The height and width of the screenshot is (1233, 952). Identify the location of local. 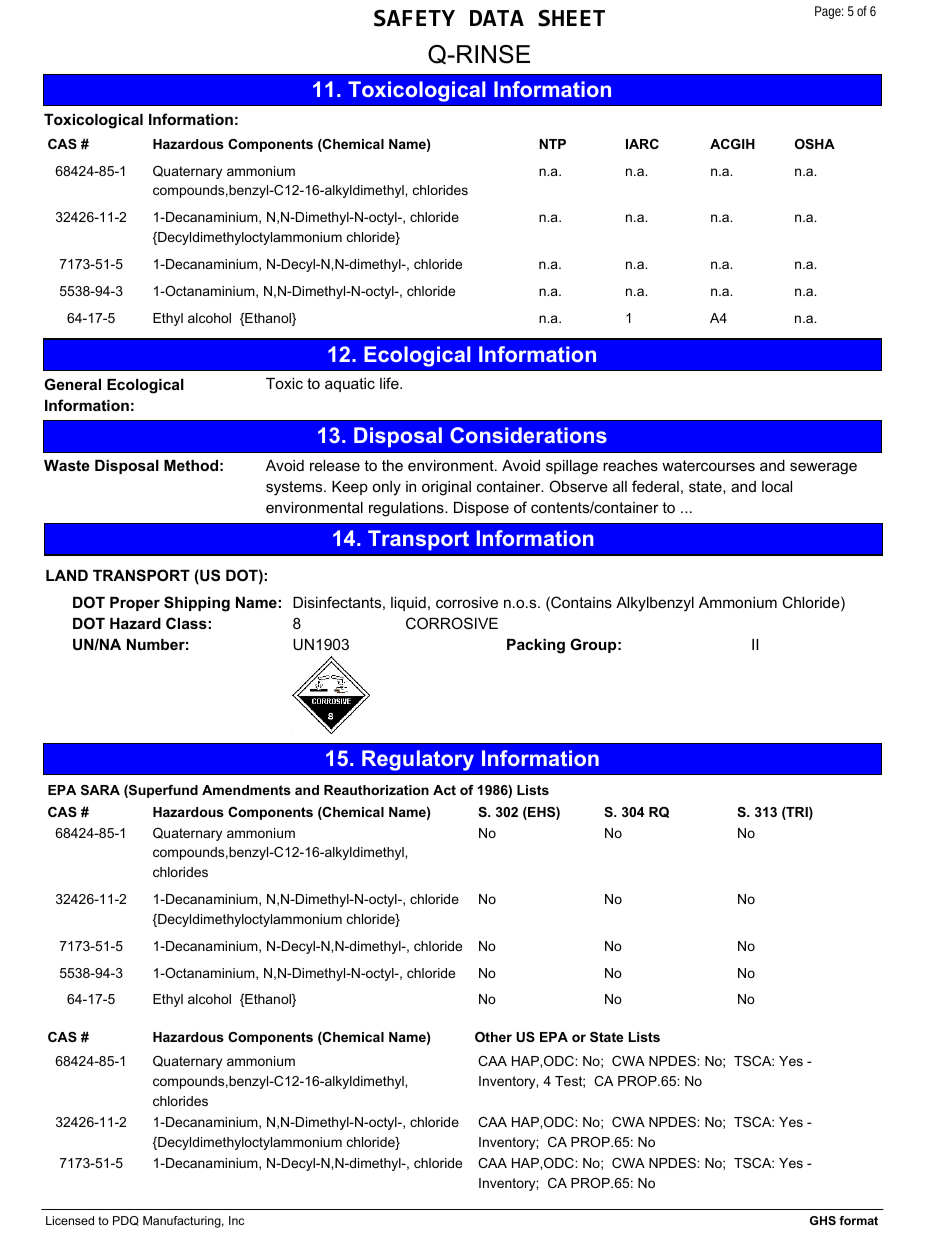
(777, 486).
